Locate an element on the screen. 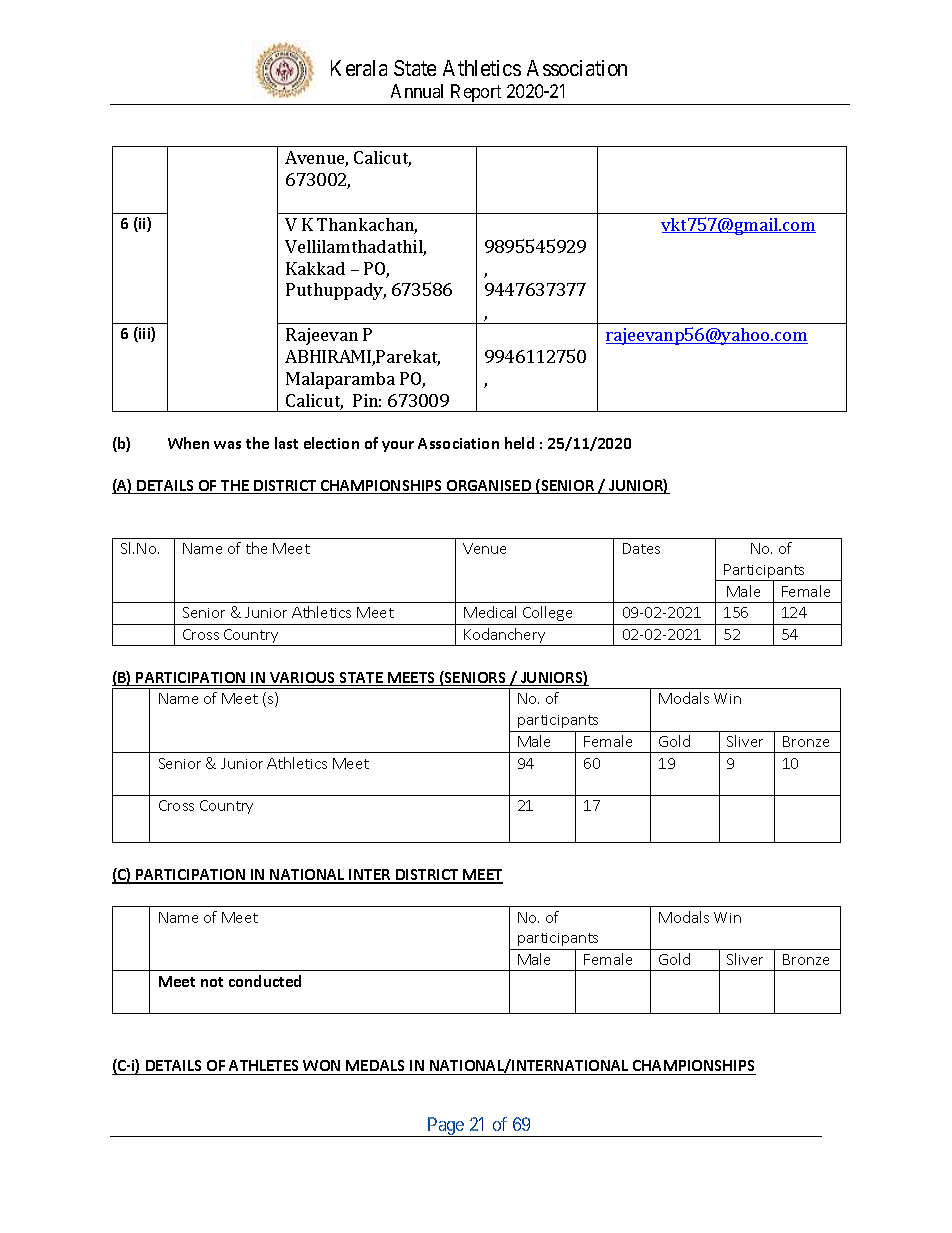 The image size is (952, 1233). Annual is located at coordinates (417, 91).
